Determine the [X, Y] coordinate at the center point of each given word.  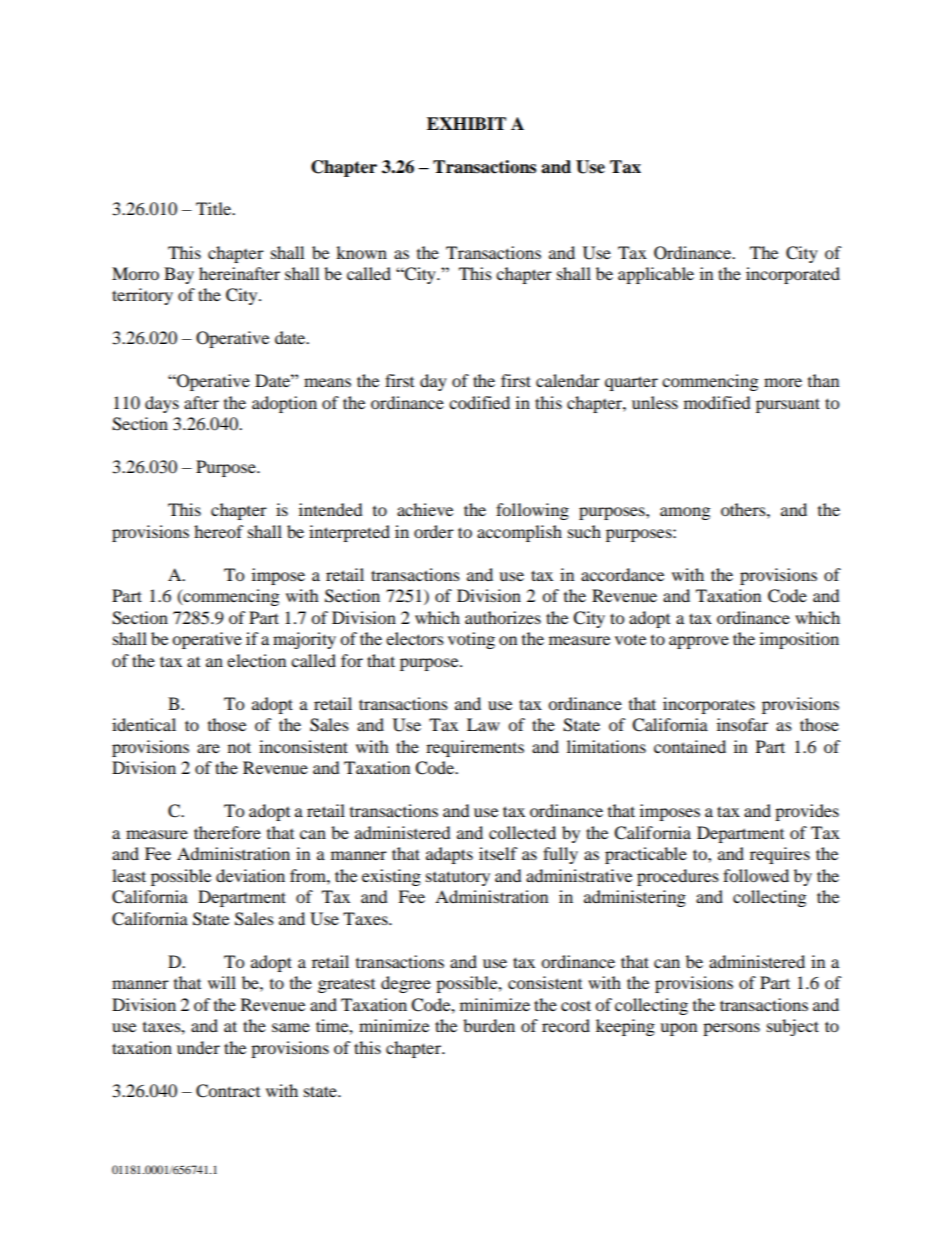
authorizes [503, 617]
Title [214, 208]
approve [699, 642]
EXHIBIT [466, 123]
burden [489, 1025]
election [256, 660]
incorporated [793, 275]
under [198, 1047]
